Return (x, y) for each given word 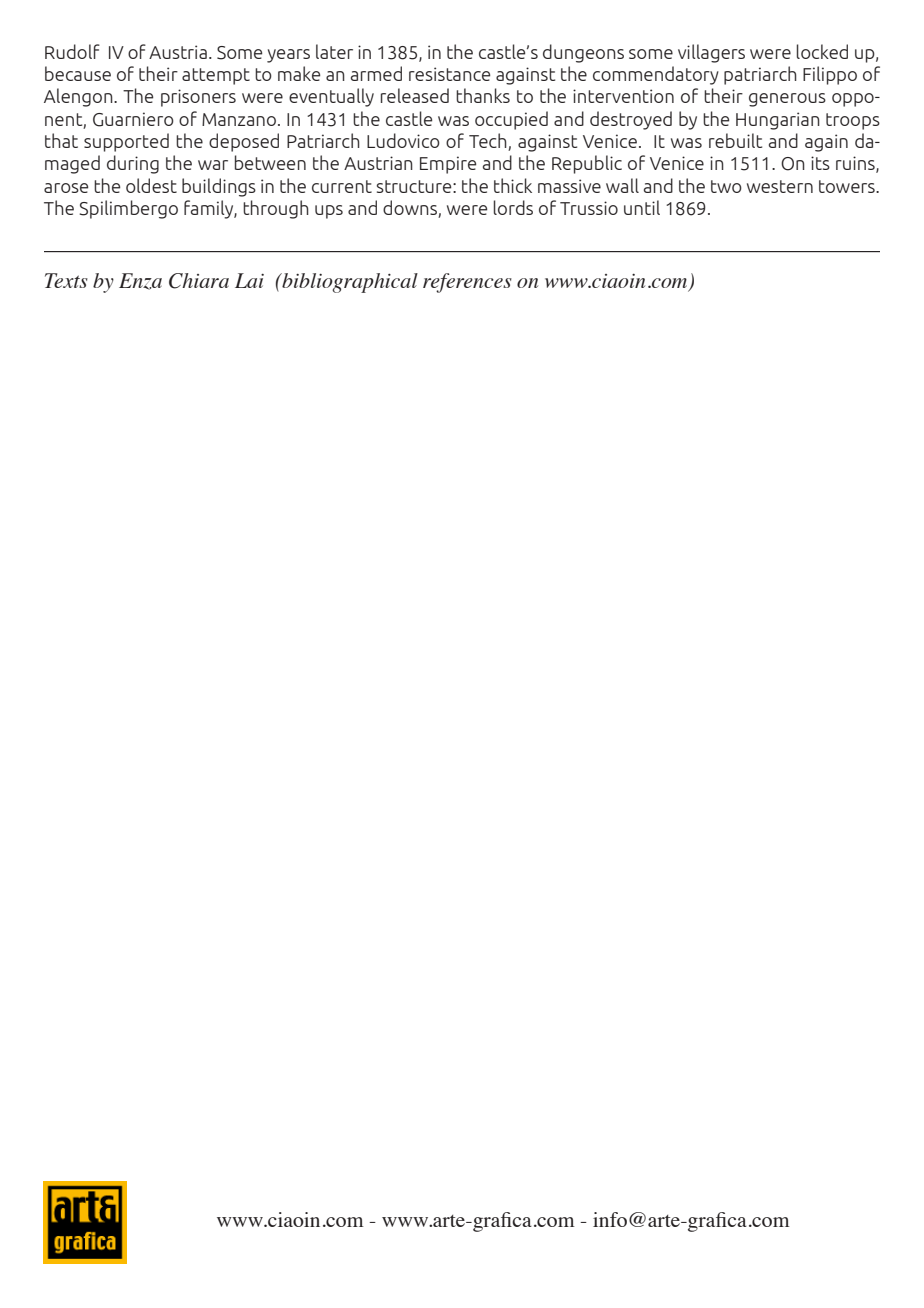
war (213, 165)
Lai (249, 280)
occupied (511, 120)
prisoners (198, 98)
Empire (448, 165)
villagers (711, 53)
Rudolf (72, 51)
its (820, 163)
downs (411, 209)
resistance (449, 74)
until (642, 207)
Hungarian (778, 121)
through (276, 209)
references (467, 283)
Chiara (199, 281)
